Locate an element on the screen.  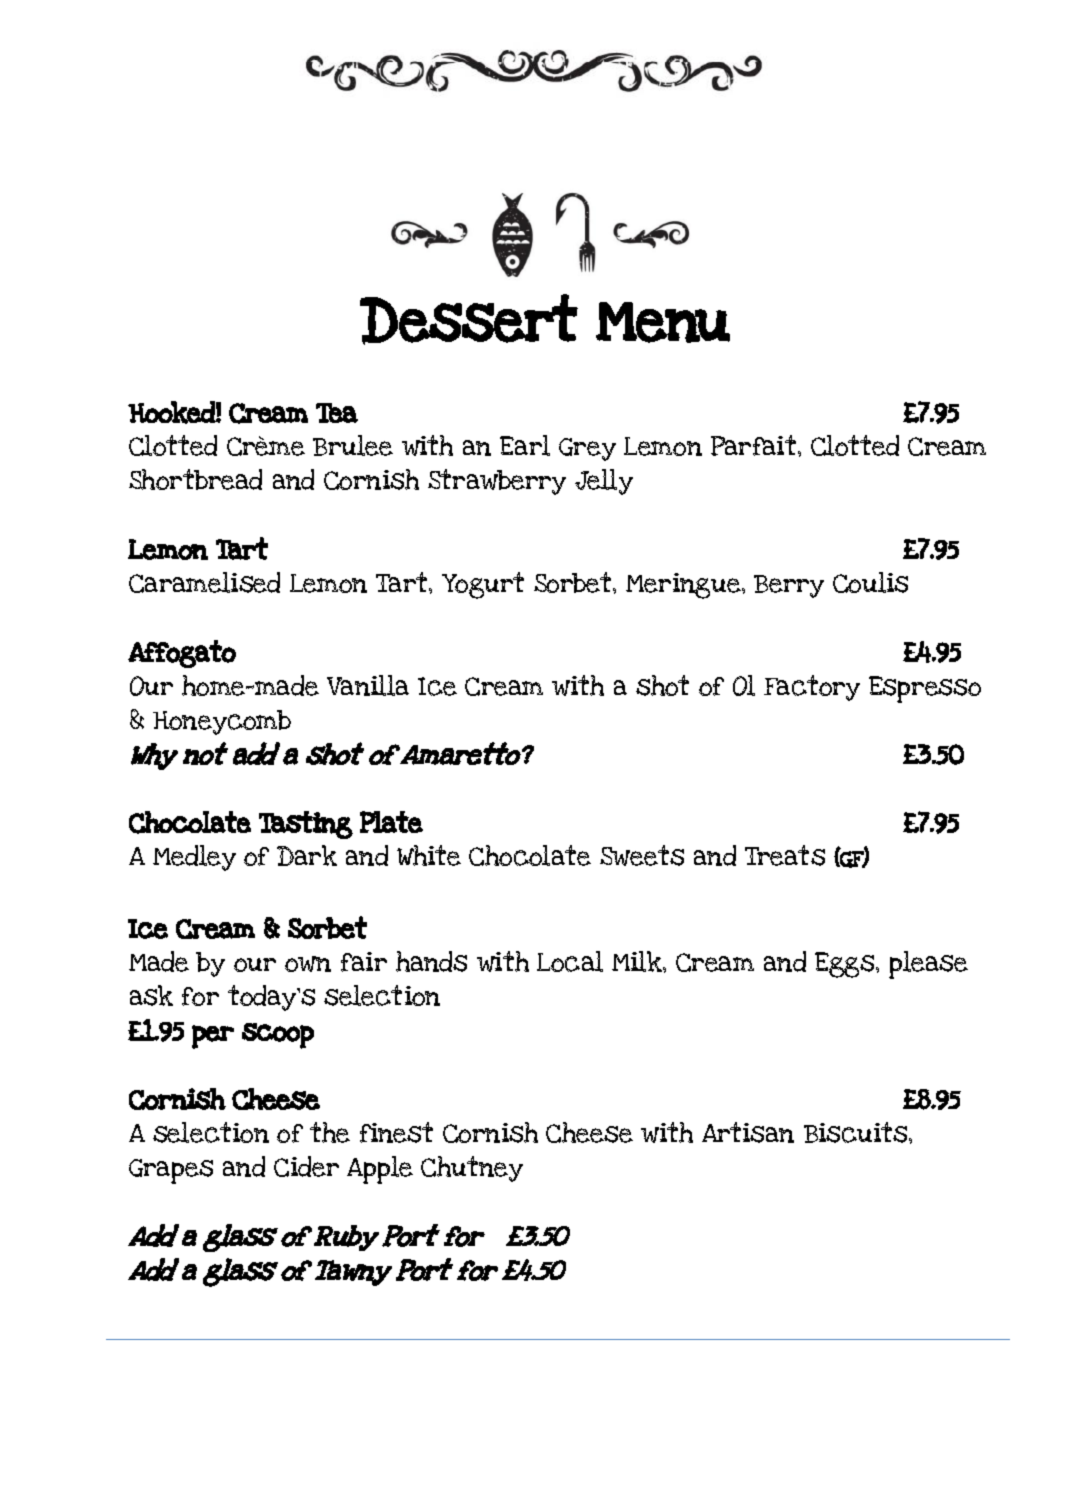
Tea is located at coordinates (337, 413).
